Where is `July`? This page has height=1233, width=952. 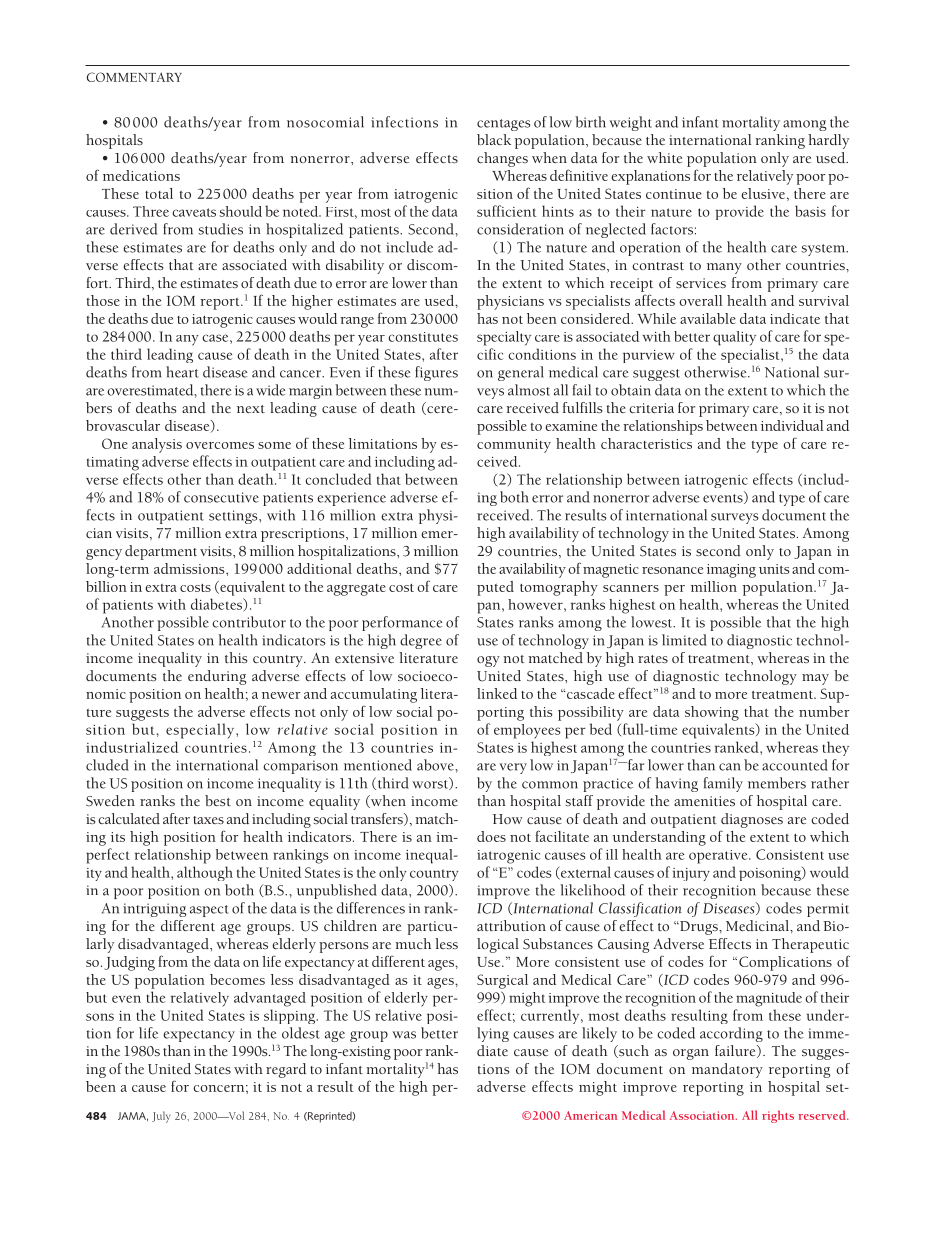
July is located at coordinates (161, 1117).
